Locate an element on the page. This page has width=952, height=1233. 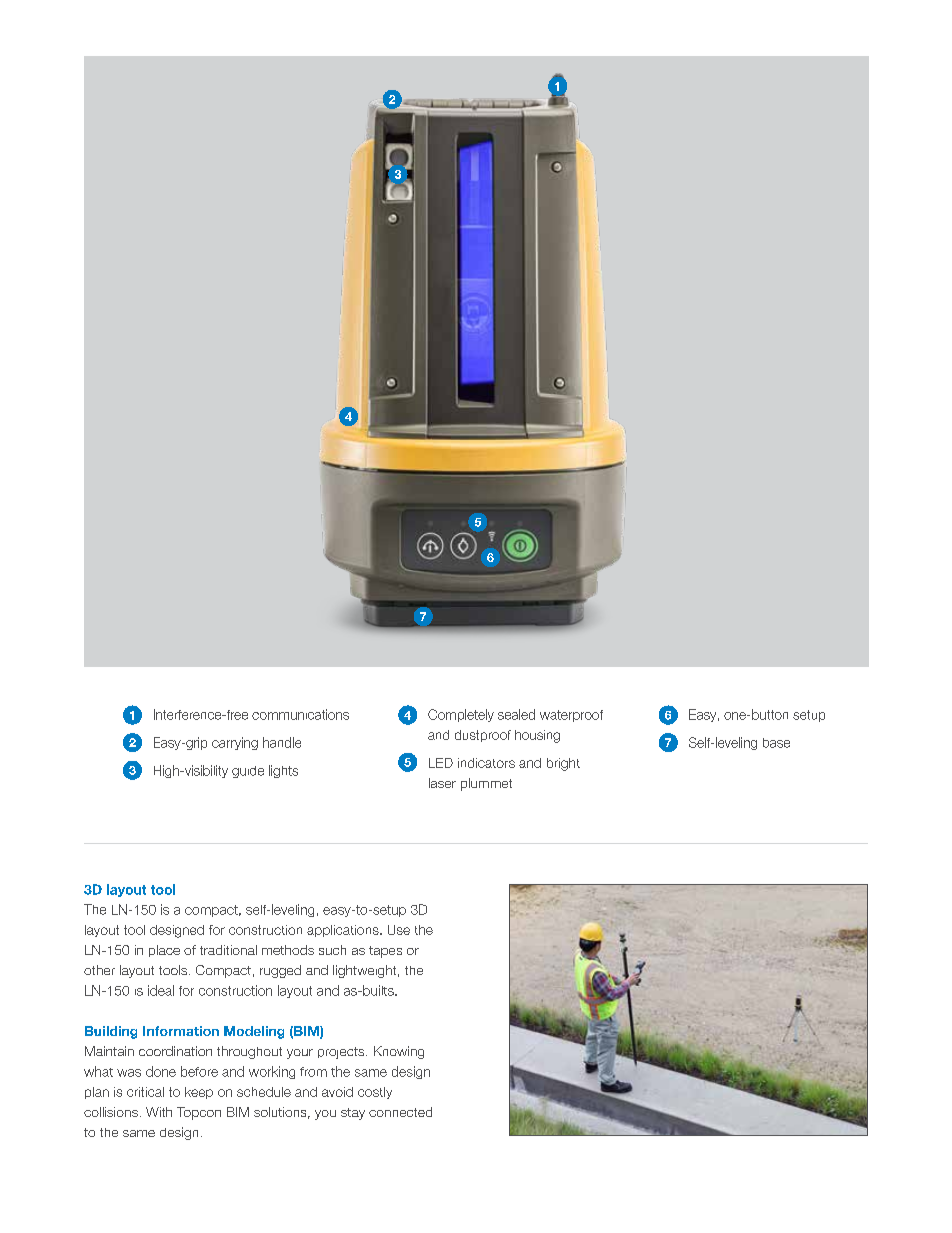
bright is located at coordinates (563, 764).
